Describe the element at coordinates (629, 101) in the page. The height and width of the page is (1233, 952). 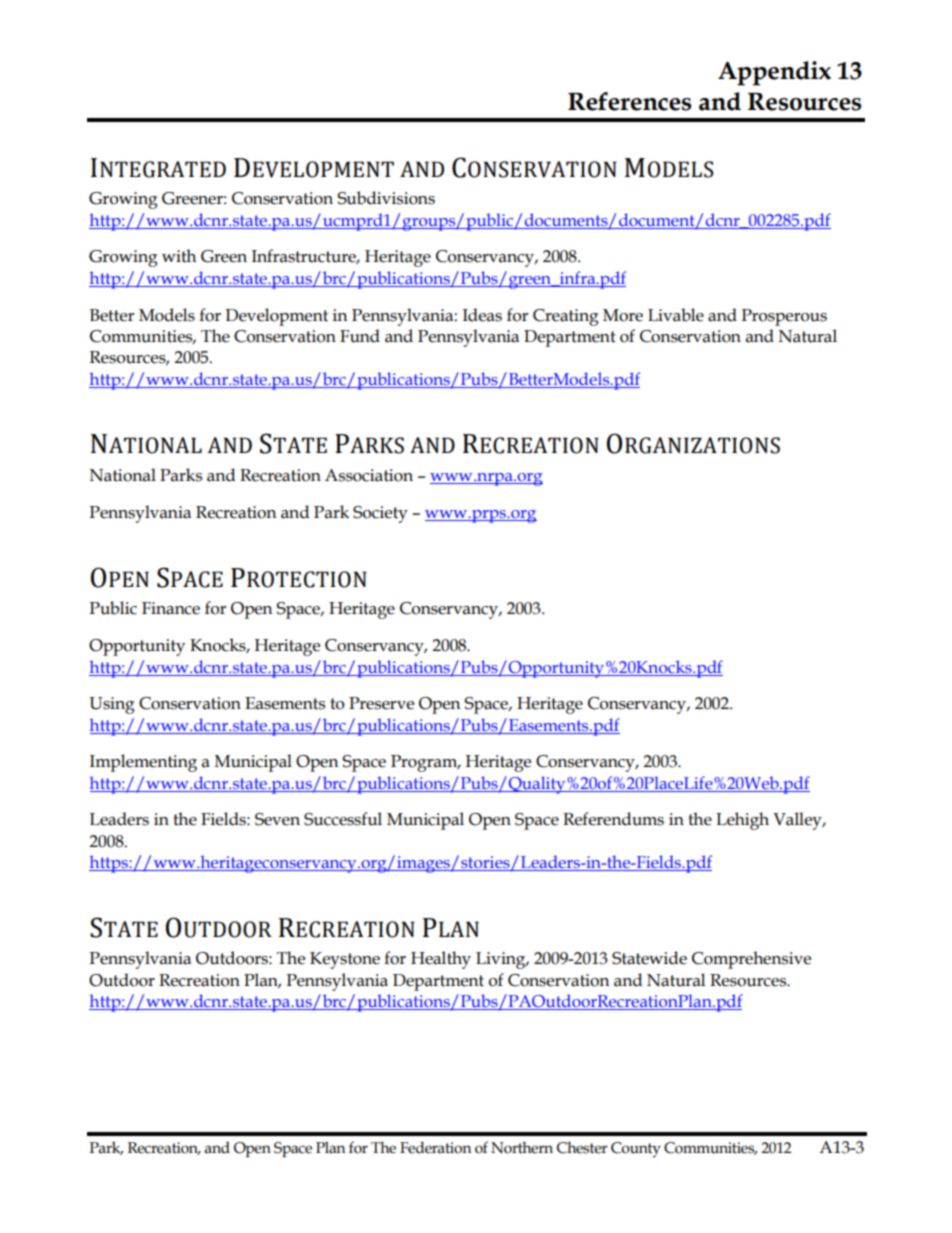
I see `References` at that location.
